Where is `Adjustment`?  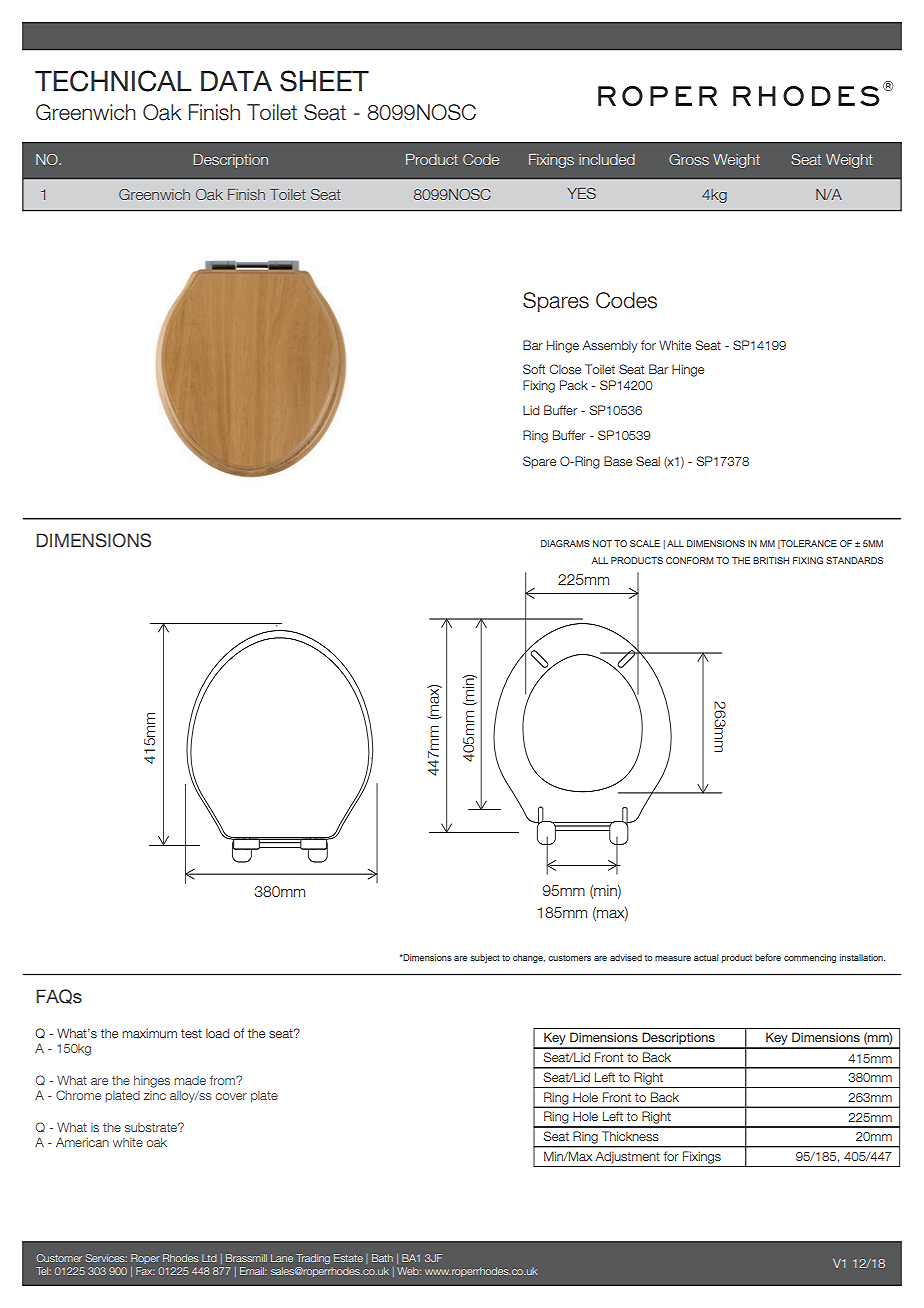
Adjustment is located at coordinates (627, 1157).
